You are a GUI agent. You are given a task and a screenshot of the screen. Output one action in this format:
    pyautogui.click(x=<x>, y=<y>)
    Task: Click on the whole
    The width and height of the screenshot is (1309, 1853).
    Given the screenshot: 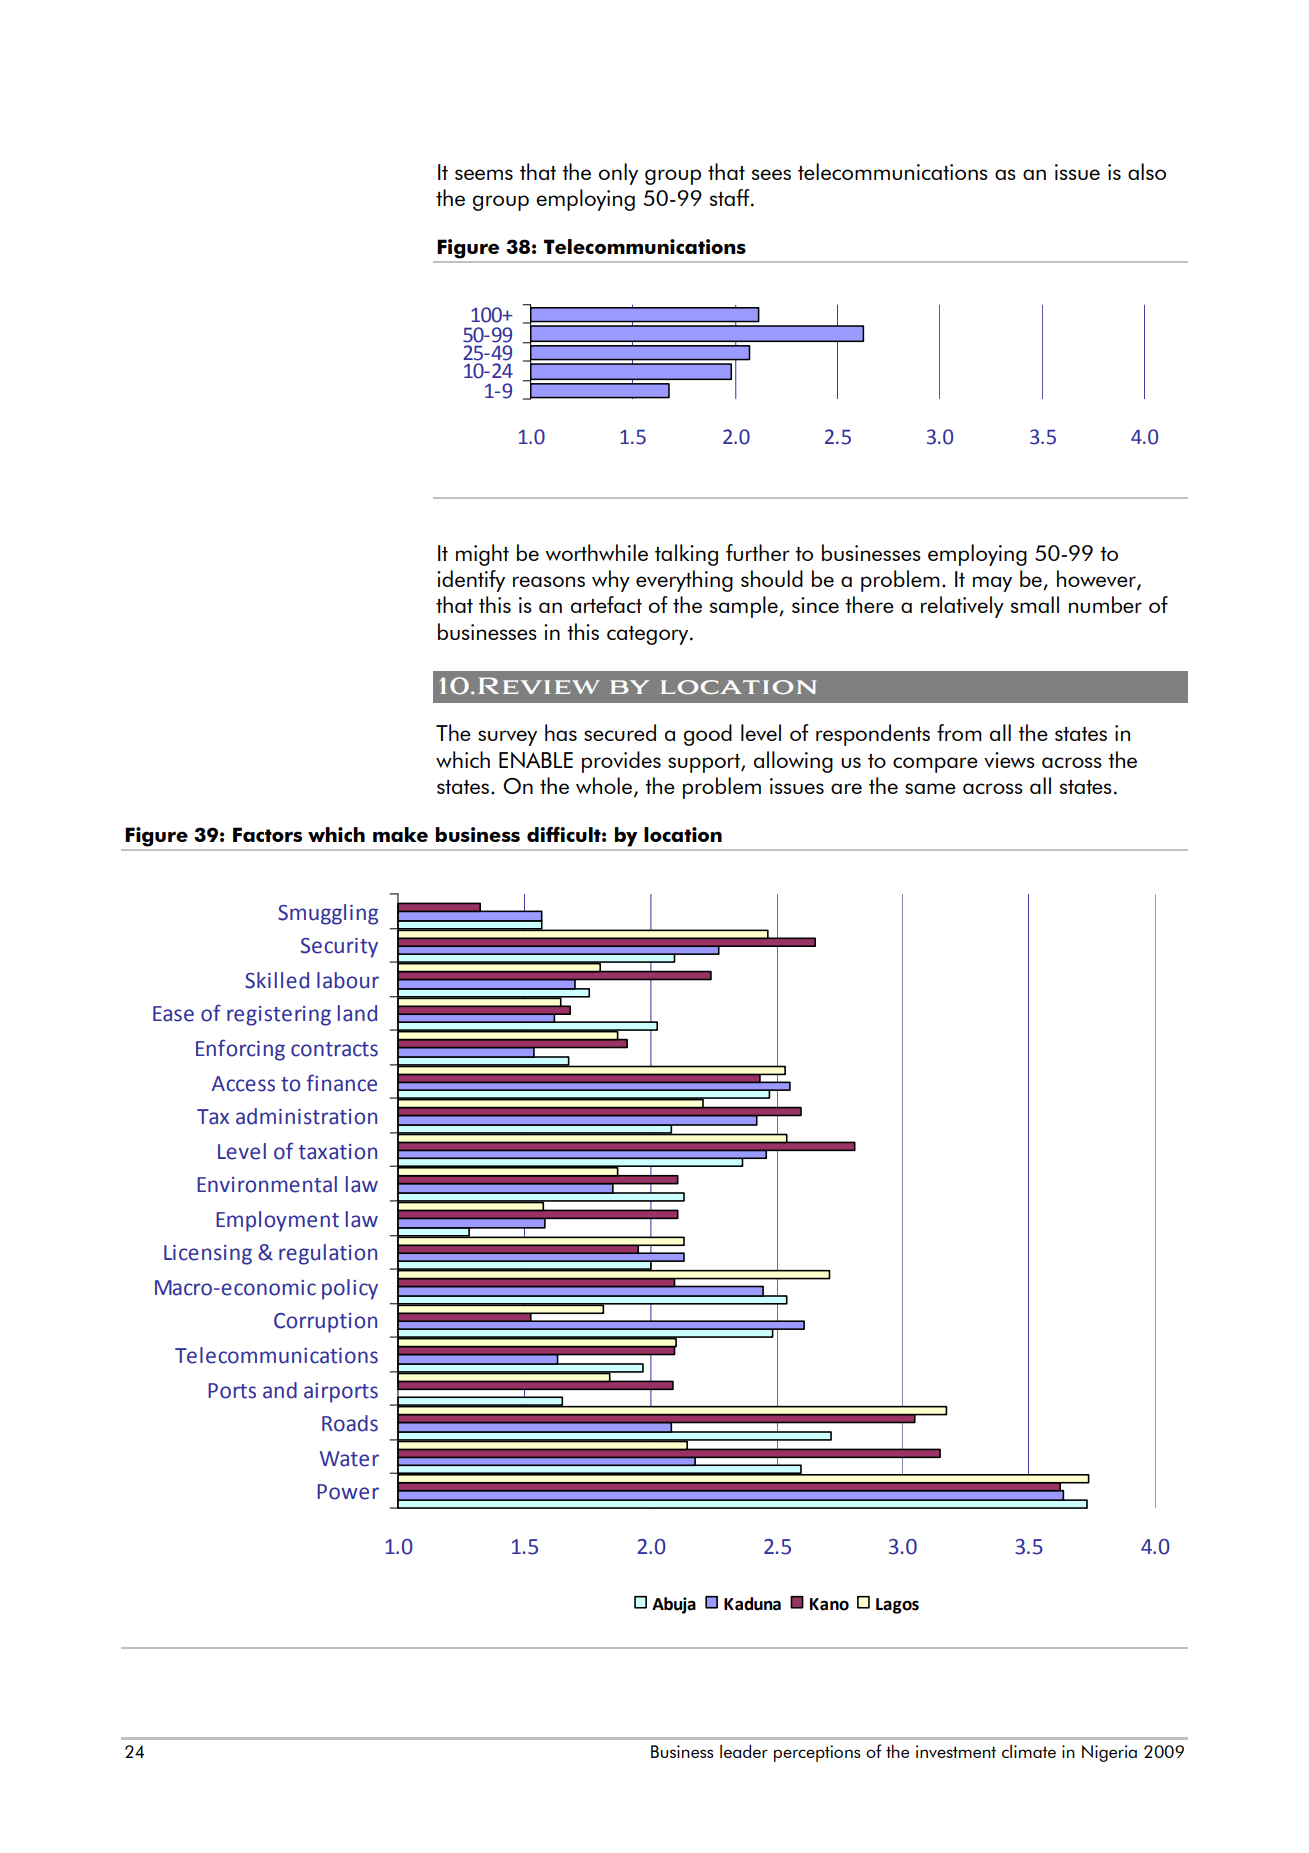 What is the action you would take?
    pyautogui.click(x=605, y=787)
